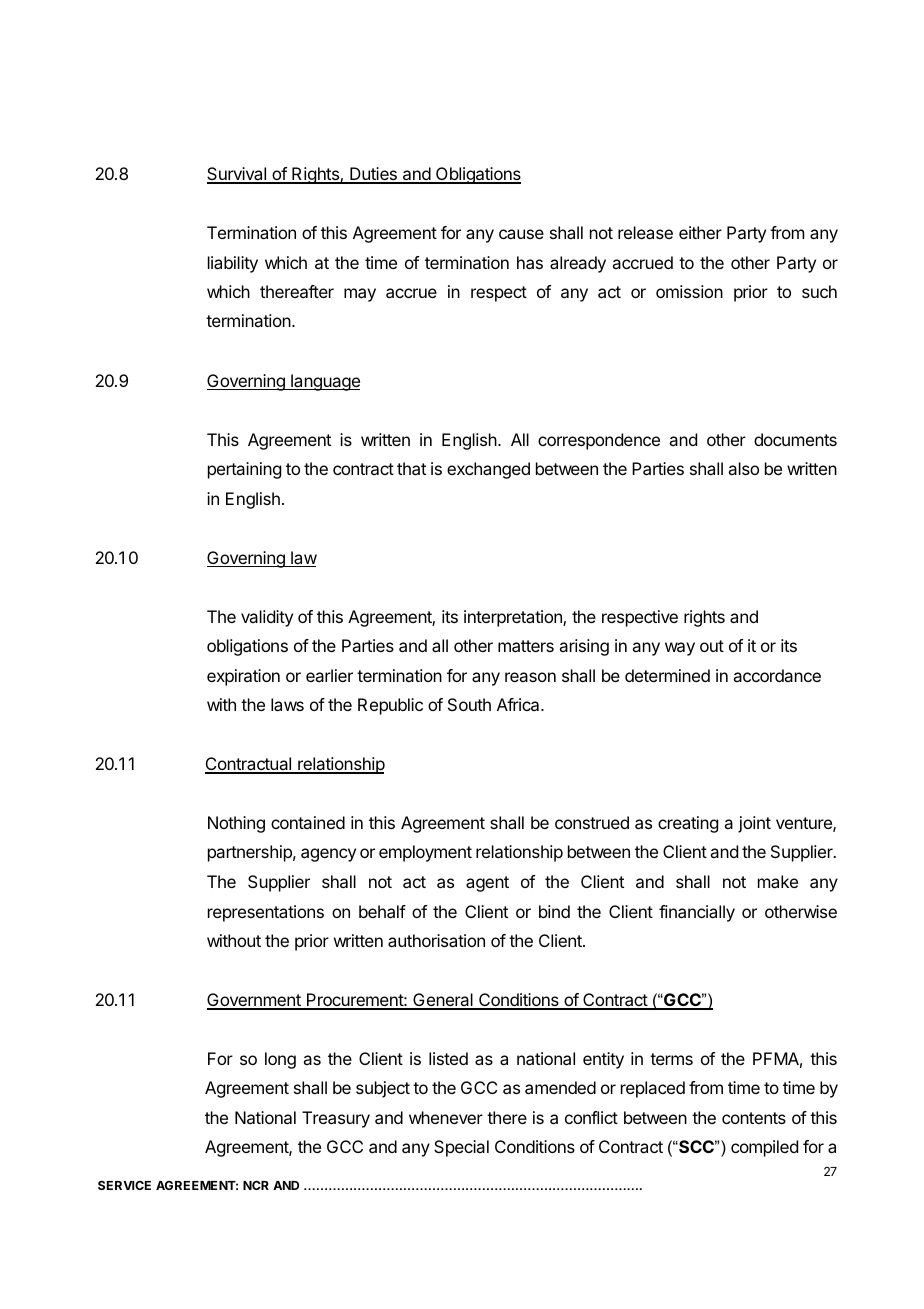 Image resolution: width=924 pixels, height=1309 pixels. I want to click on compiled, so click(764, 1148).
